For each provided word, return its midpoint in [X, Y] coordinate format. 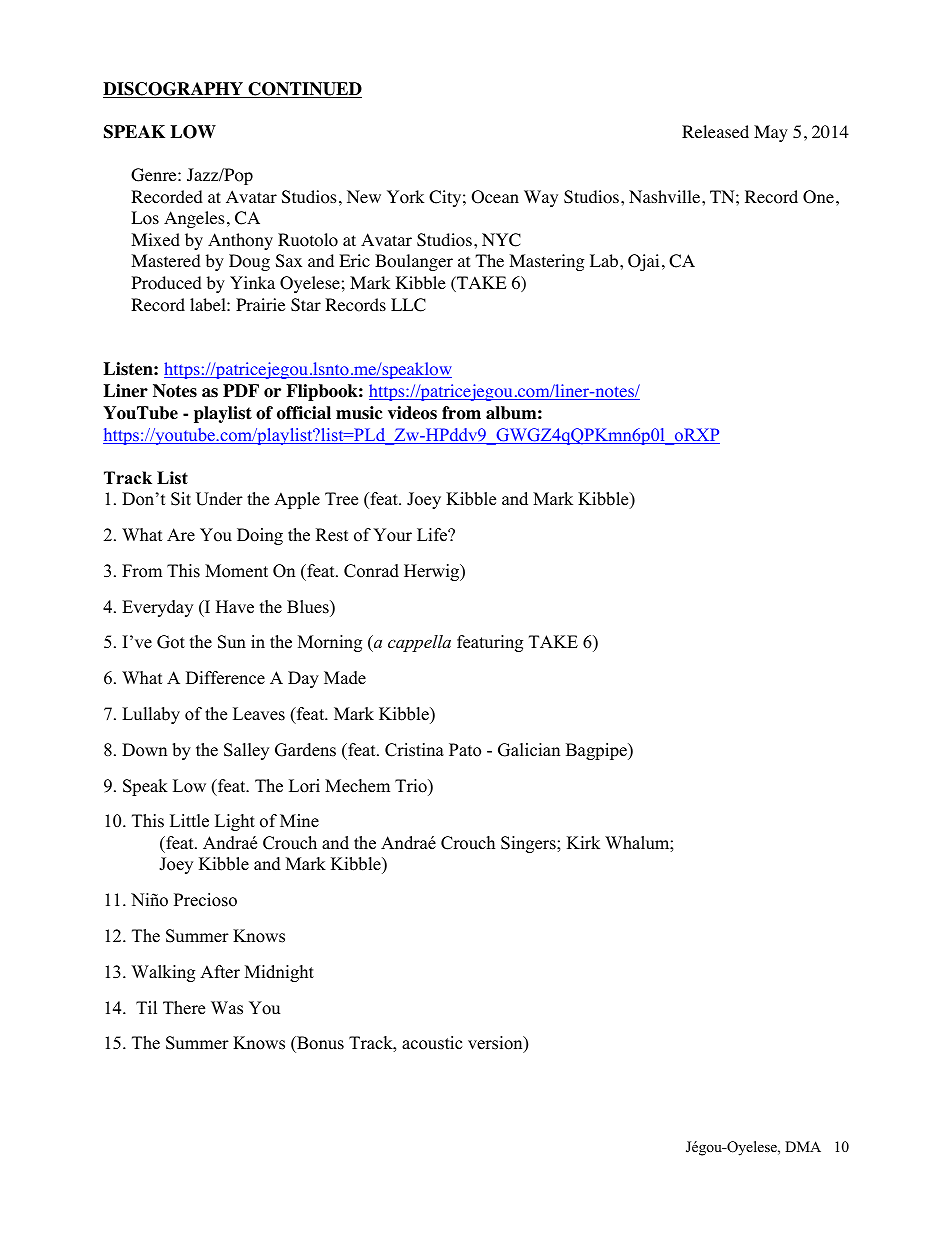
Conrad [371, 571]
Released [715, 131]
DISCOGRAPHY [174, 90]
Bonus [319, 1044]
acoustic [432, 1043]
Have [235, 607]
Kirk [583, 842]
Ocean [495, 197]
